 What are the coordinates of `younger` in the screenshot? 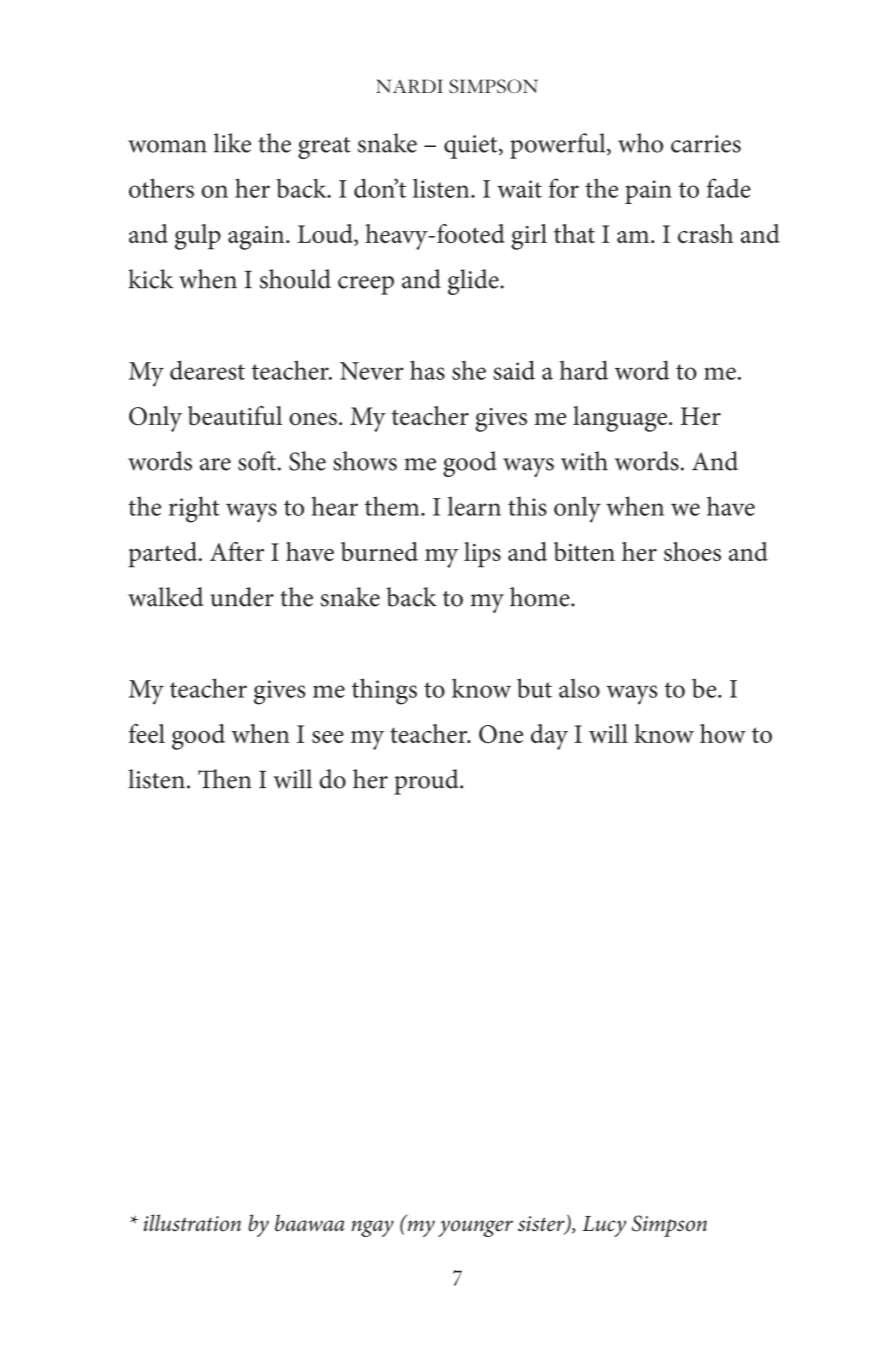 It's located at (475, 1228).
